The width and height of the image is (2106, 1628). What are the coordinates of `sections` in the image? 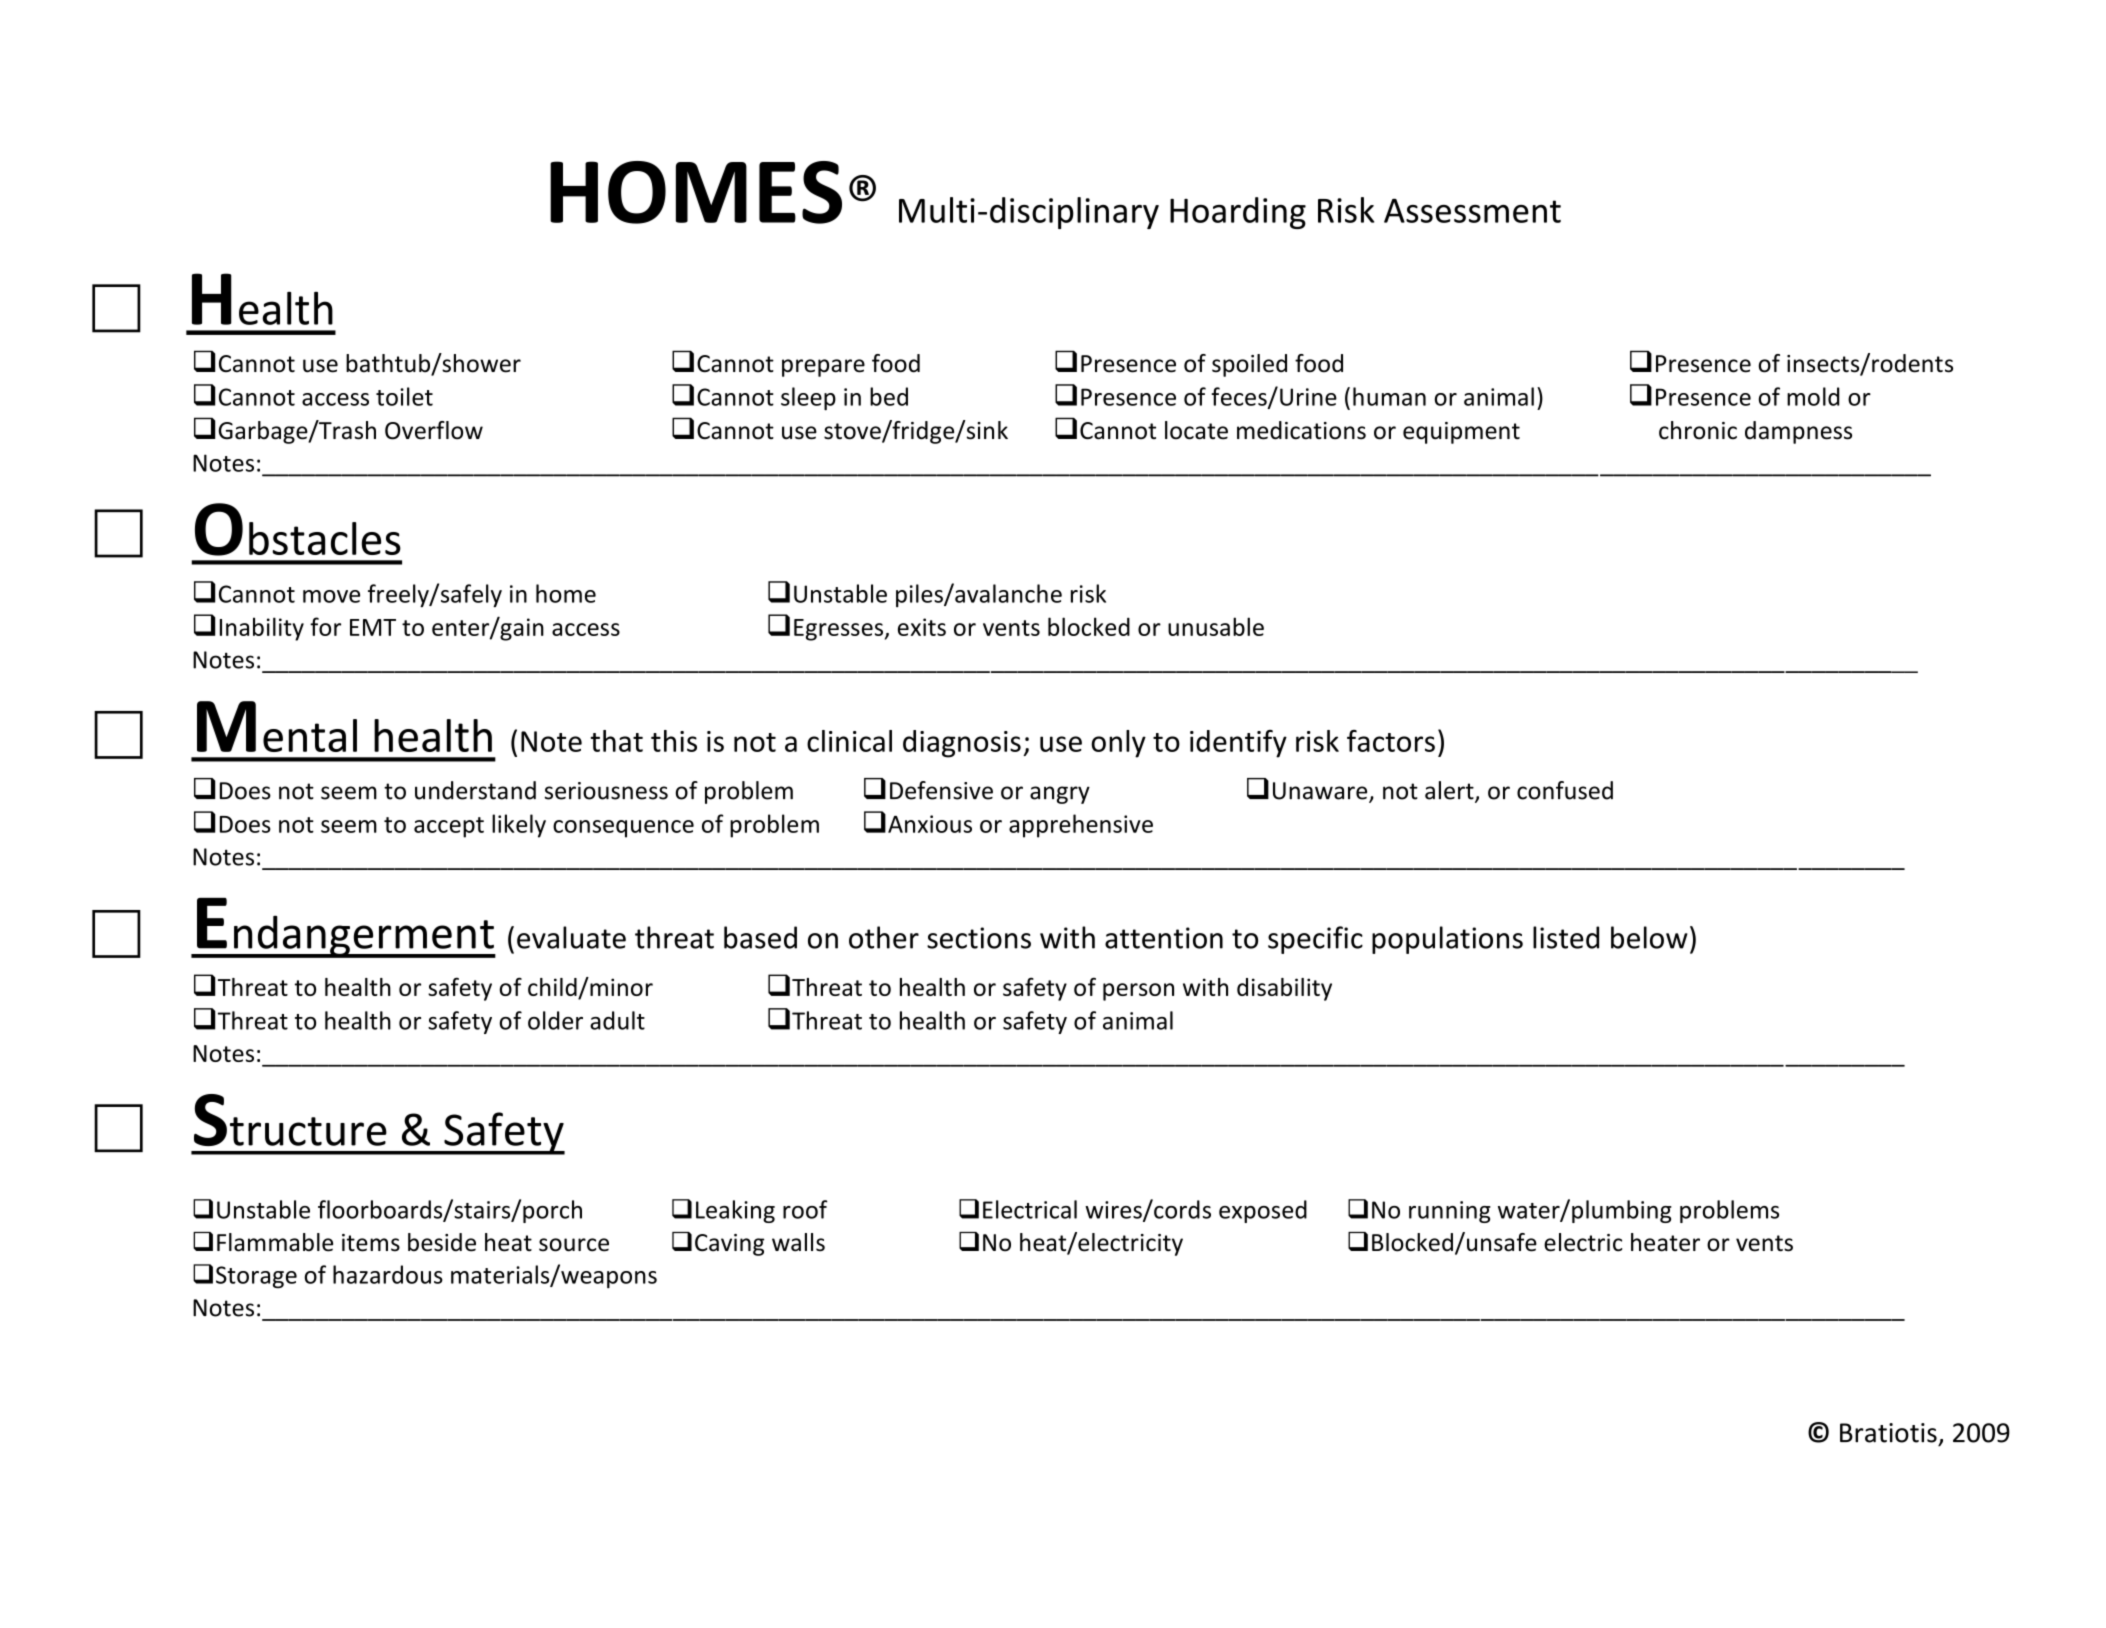 It's located at (979, 938).
